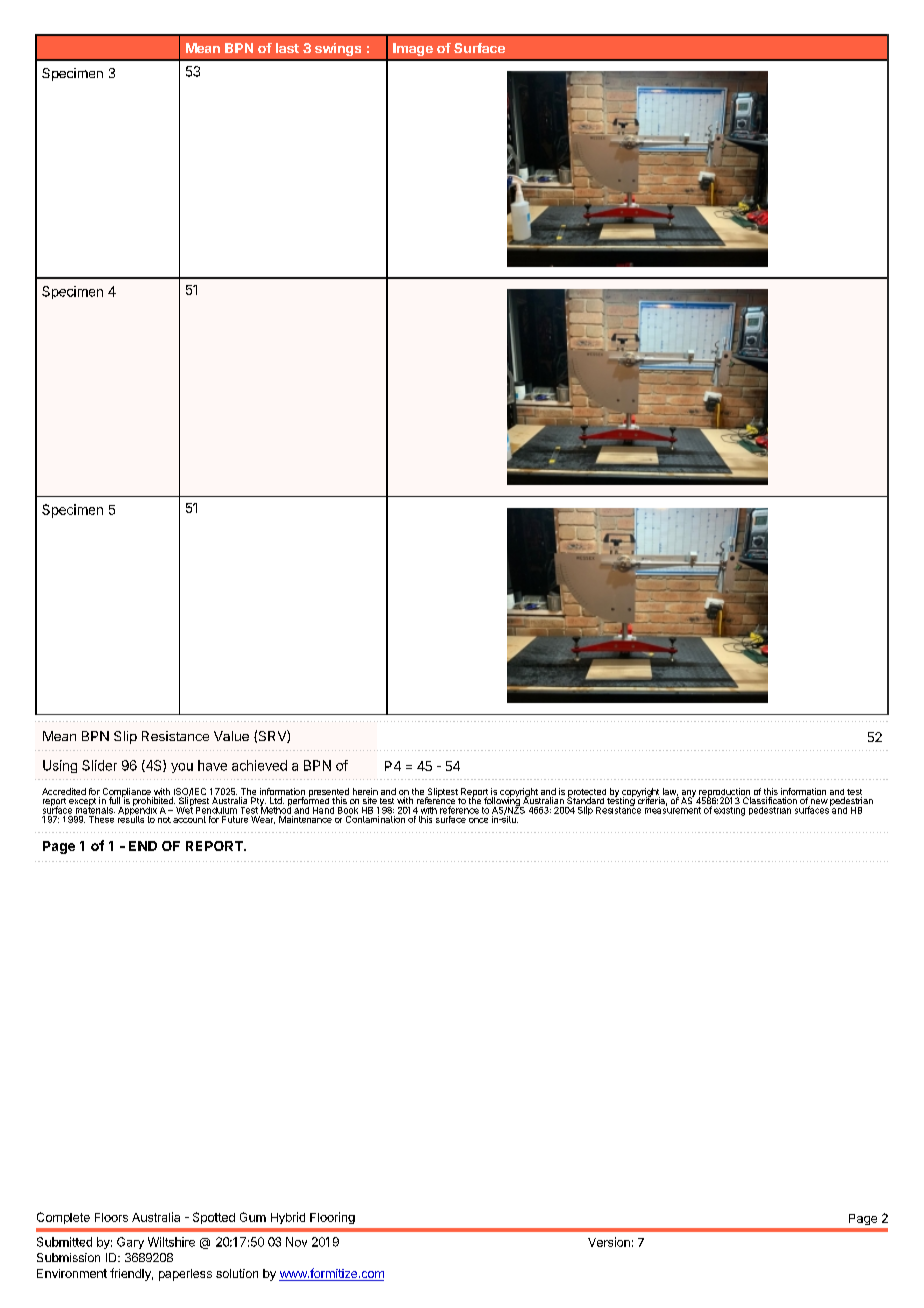 The width and height of the image is (924, 1308). What do you see at coordinates (725, 793) in the image?
I see `reproduction` at bounding box center [725, 793].
